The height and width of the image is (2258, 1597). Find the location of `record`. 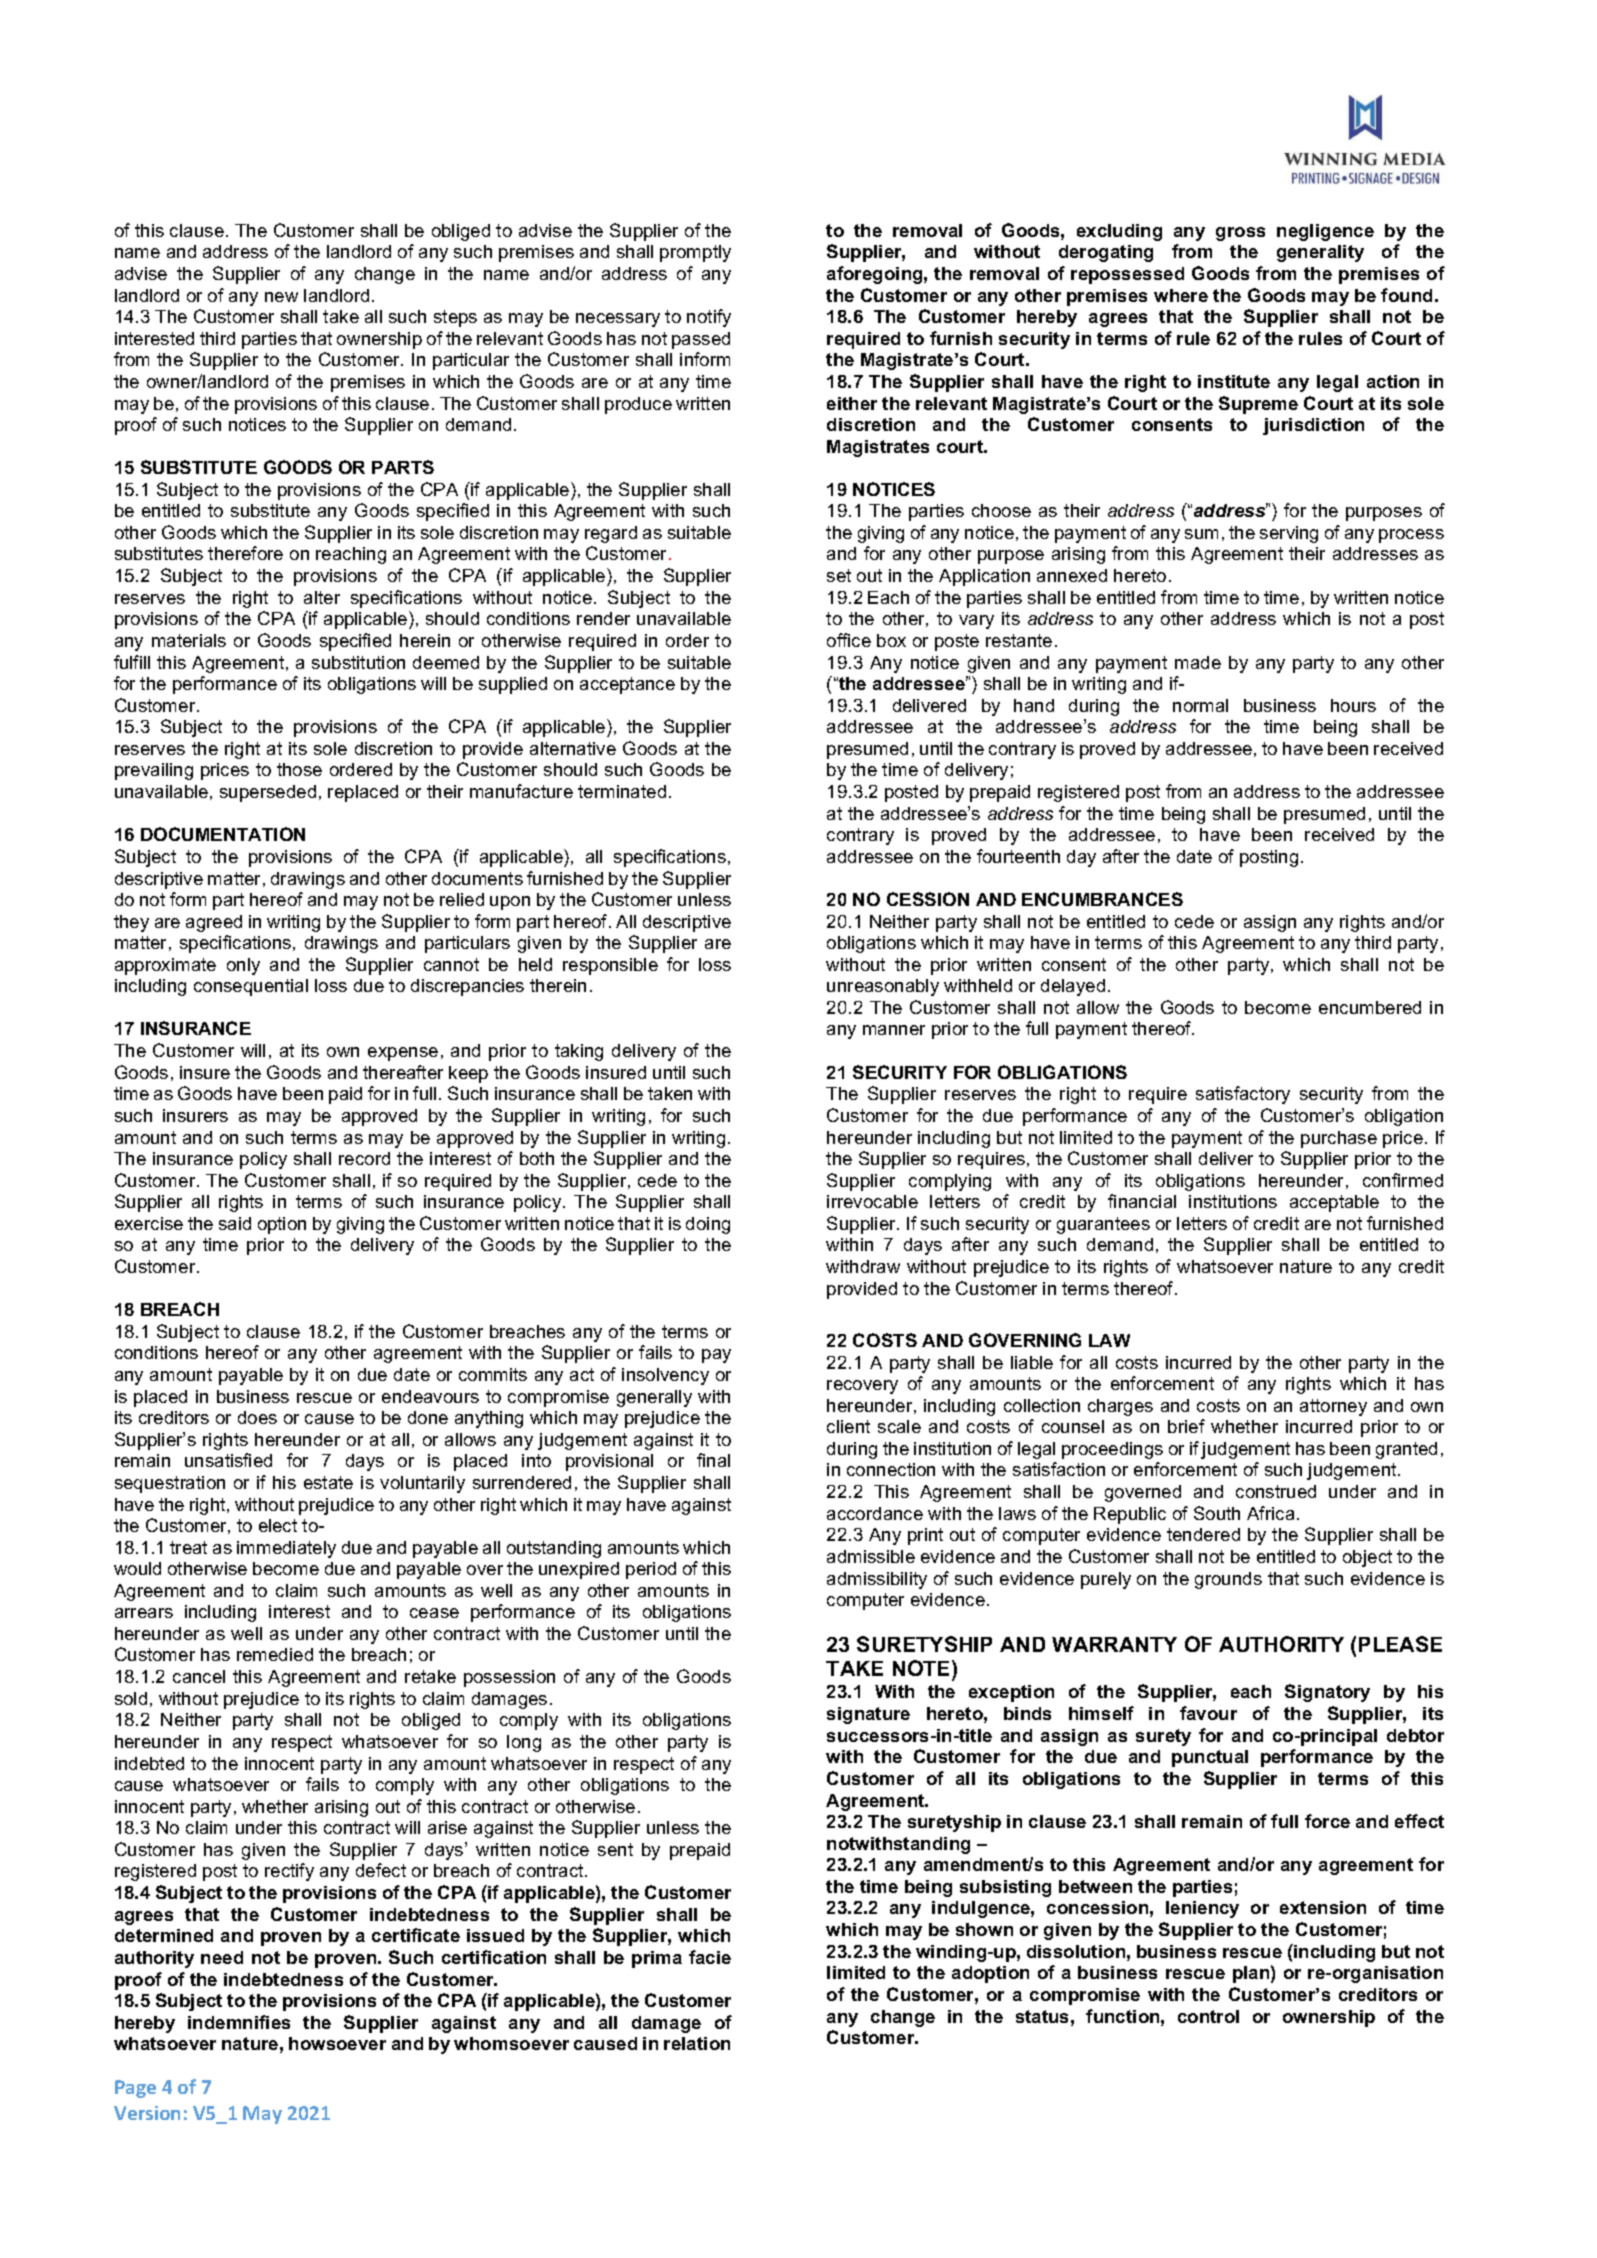

record is located at coordinates (364, 1158).
